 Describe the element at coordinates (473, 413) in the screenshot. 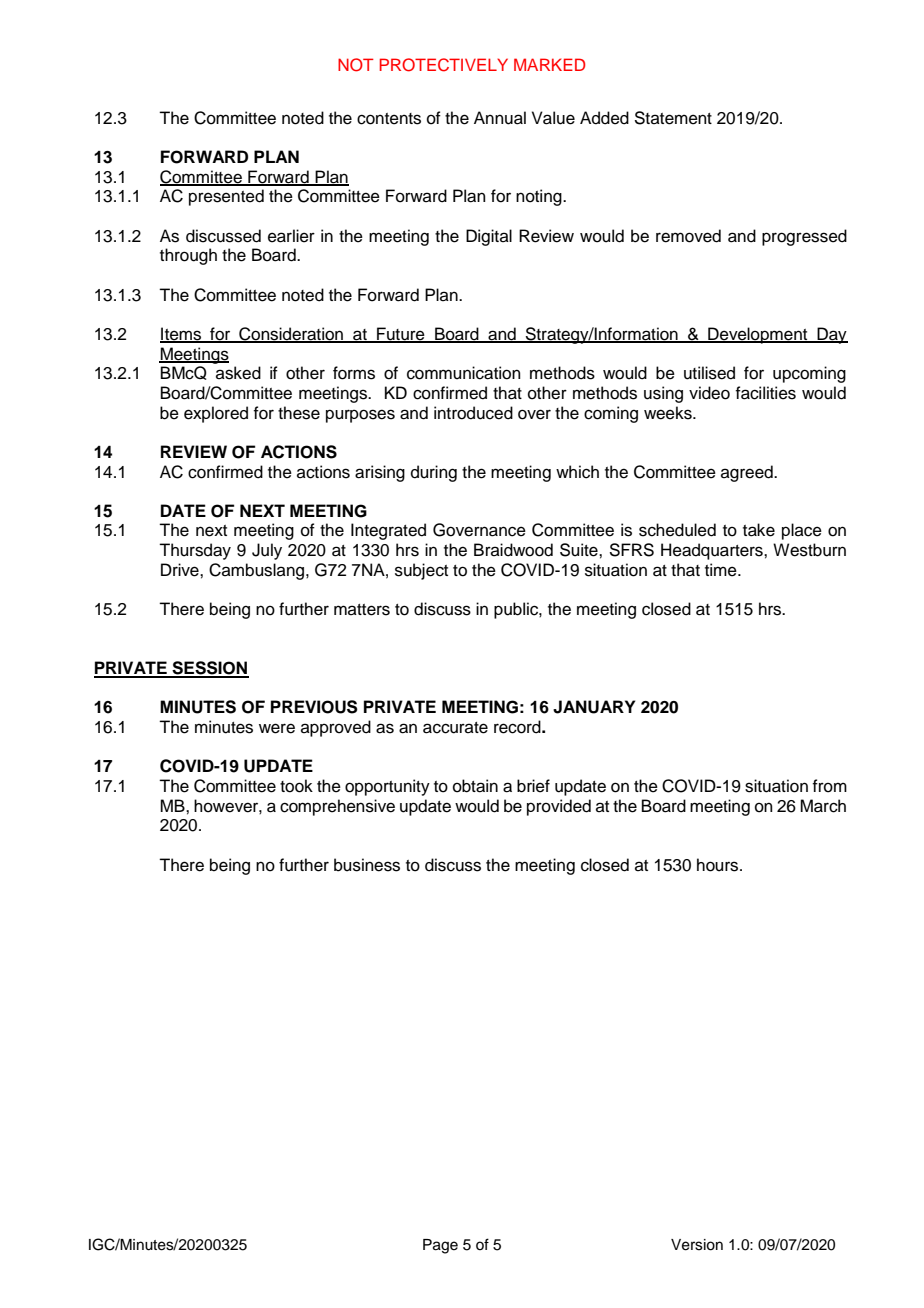

I see `introduced` at that location.
